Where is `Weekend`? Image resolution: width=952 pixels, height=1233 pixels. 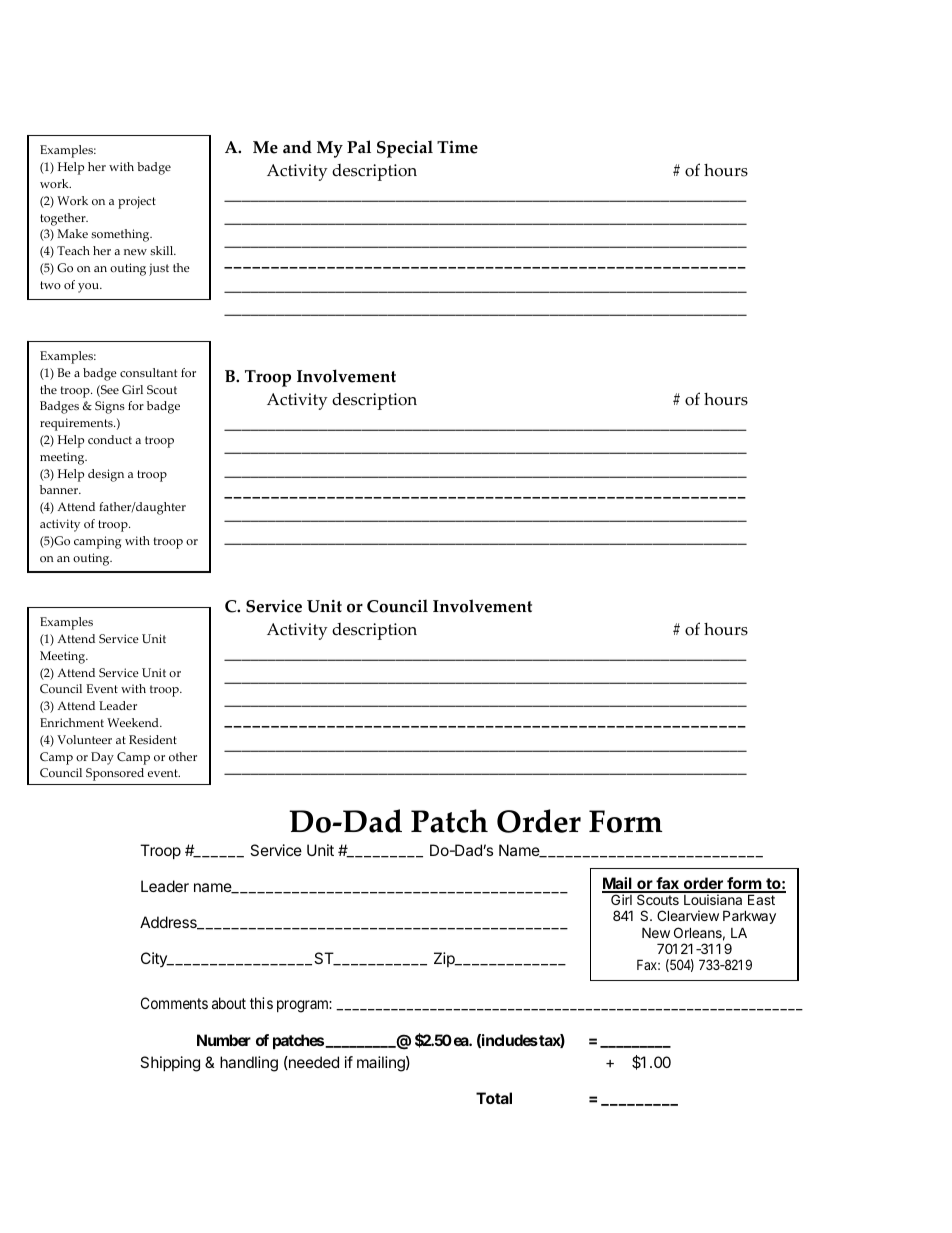
Weekend is located at coordinates (134, 722).
